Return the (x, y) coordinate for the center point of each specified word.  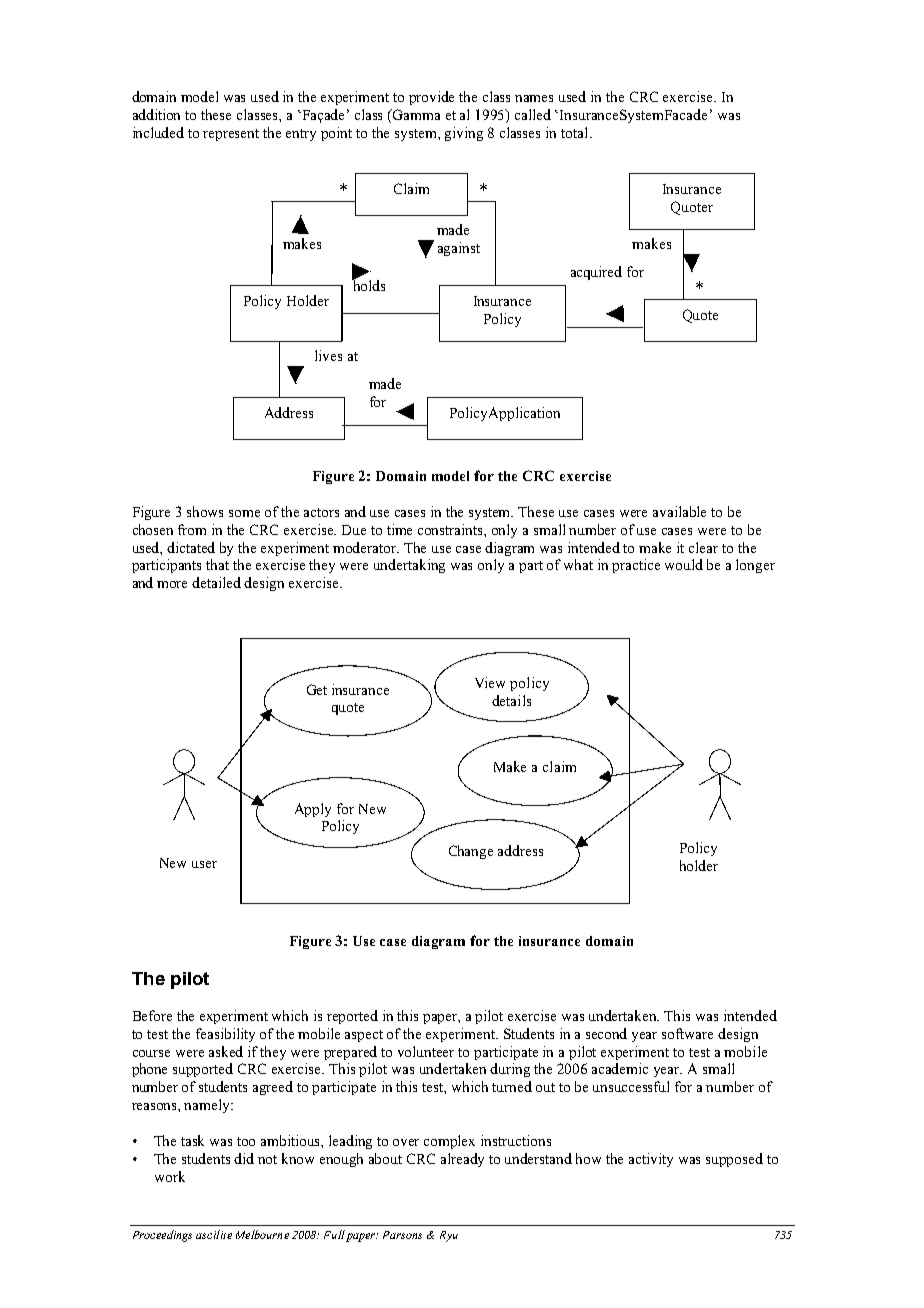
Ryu (449, 1236)
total (576, 132)
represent (231, 135)
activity (651, 1160)
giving (464, 134)
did (244, 1158)
